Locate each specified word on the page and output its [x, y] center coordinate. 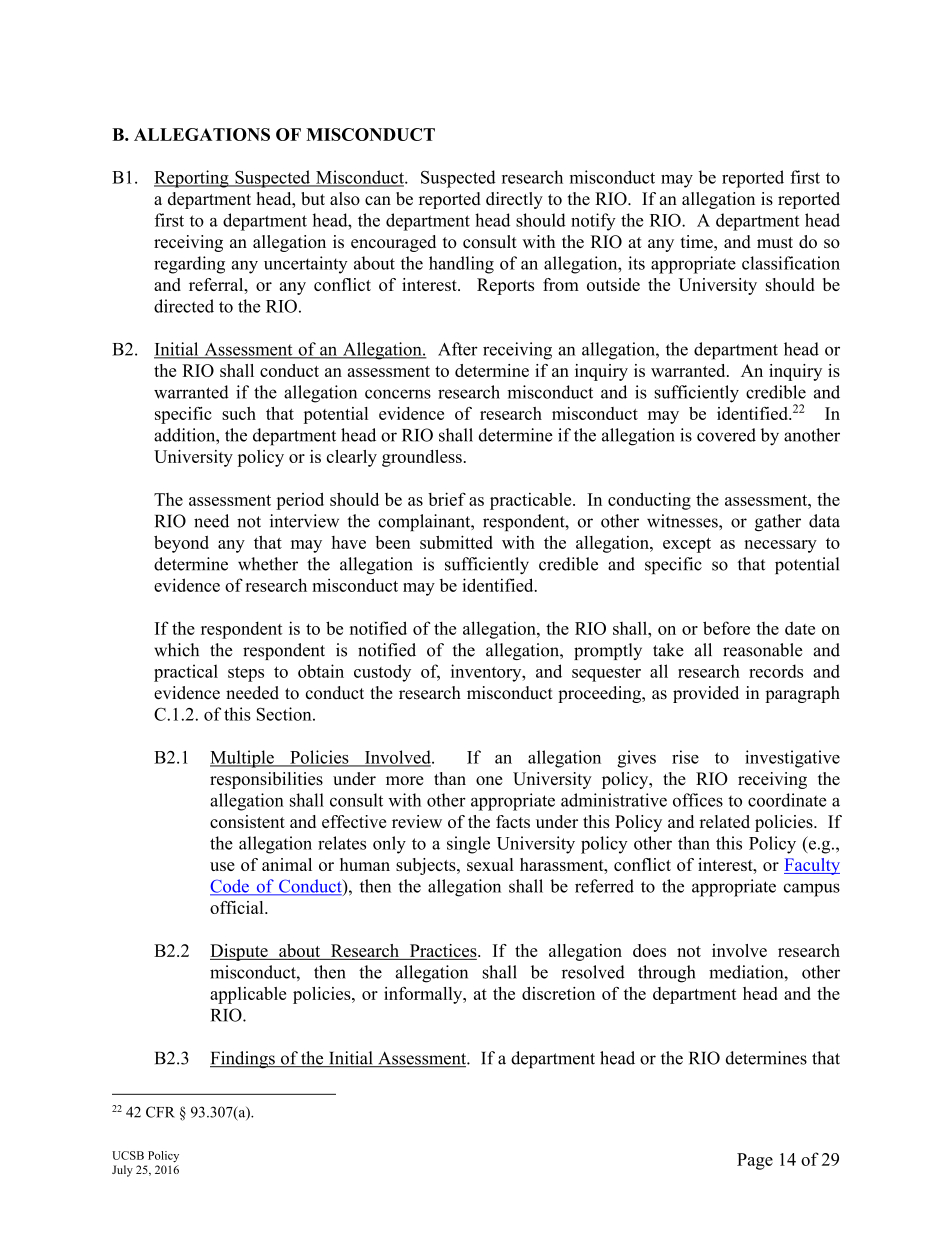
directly [514, 200]
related [724, 821]
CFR [160, 1112]
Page [755, 1161]
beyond [181, 544]
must [775, 242]
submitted [456, 542]
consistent [247, 821]
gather [778, 523]
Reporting [192, 179]
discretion [558, 993]
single [468, 845]
